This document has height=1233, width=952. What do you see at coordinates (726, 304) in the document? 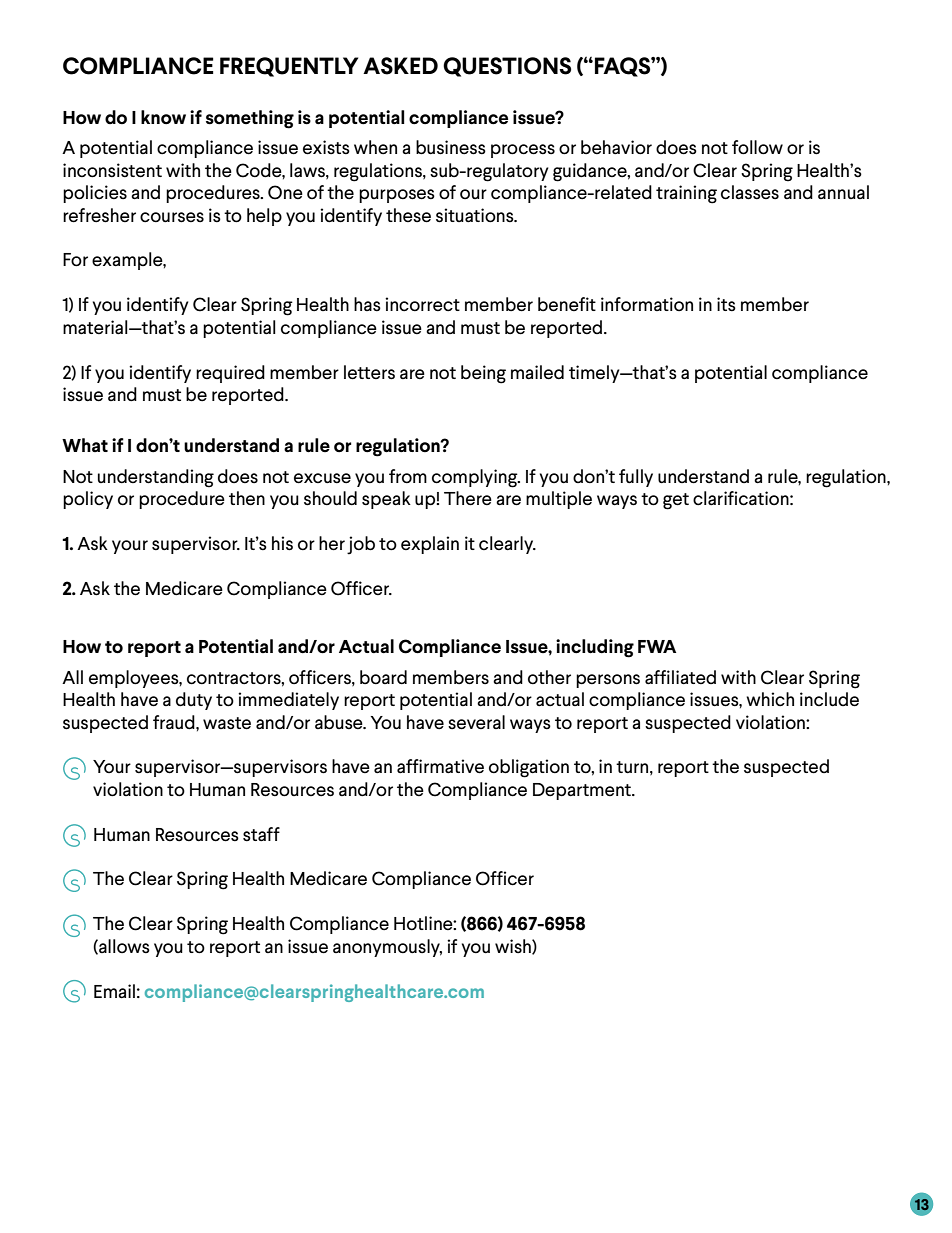
I see `its` at bounding box center [726, 304].
